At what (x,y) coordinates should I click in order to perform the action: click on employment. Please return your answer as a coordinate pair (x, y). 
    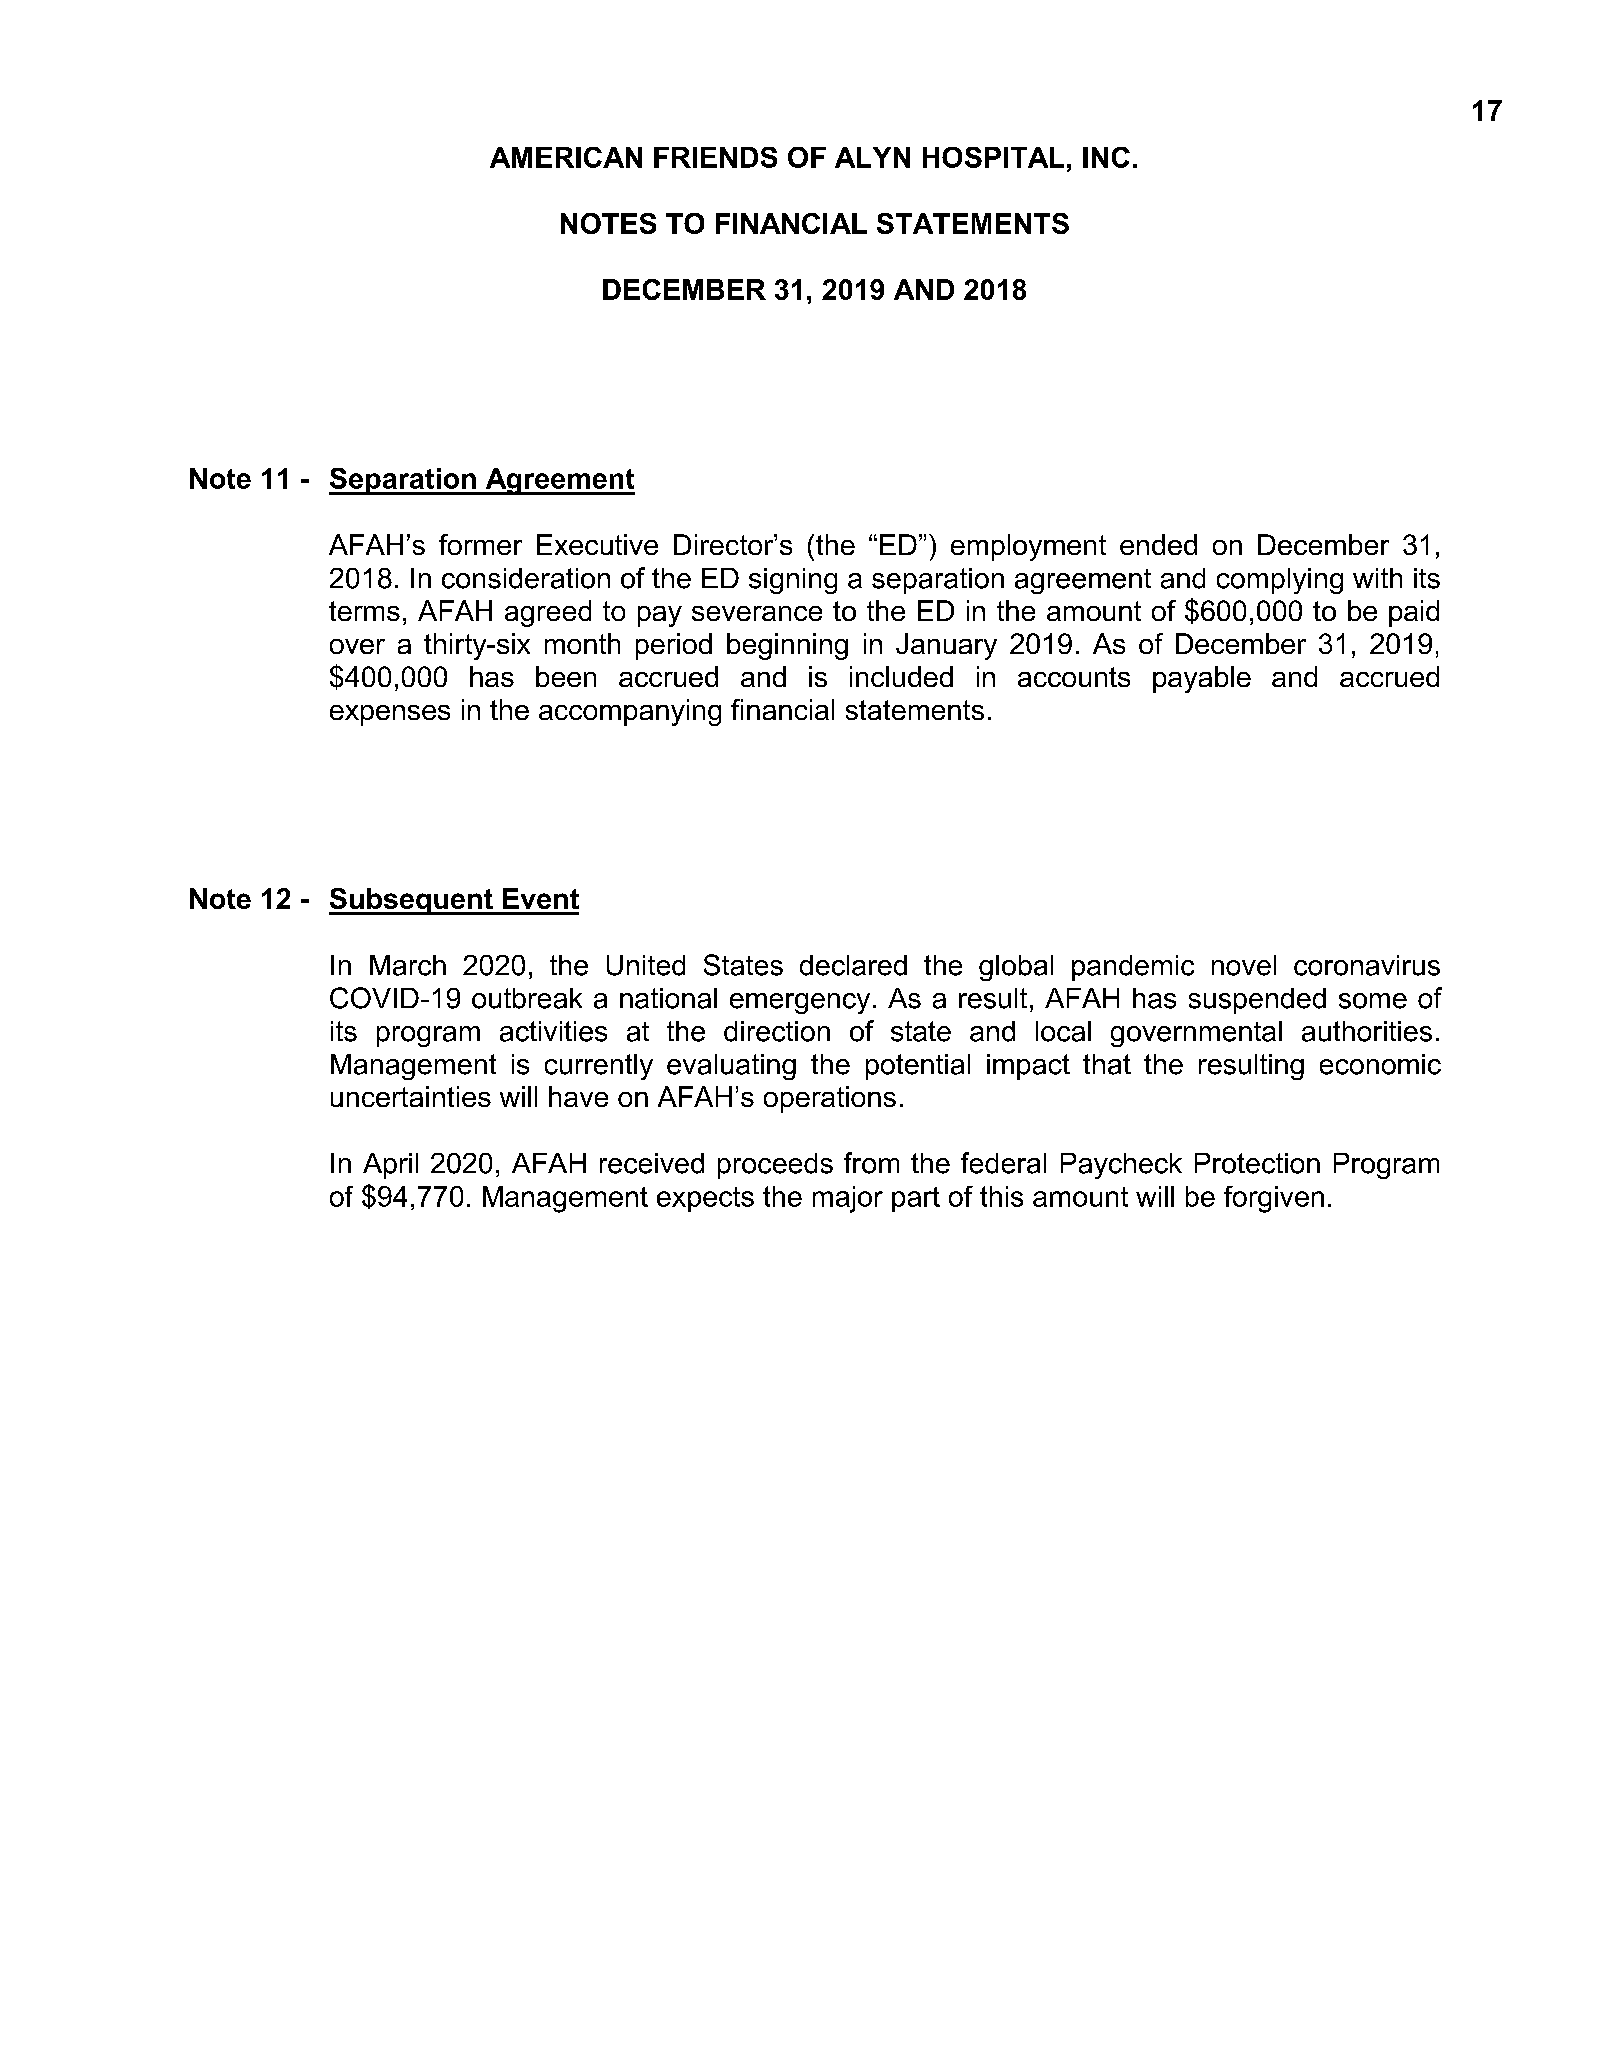
    Looking at the image, I should click on (1028, 547).
